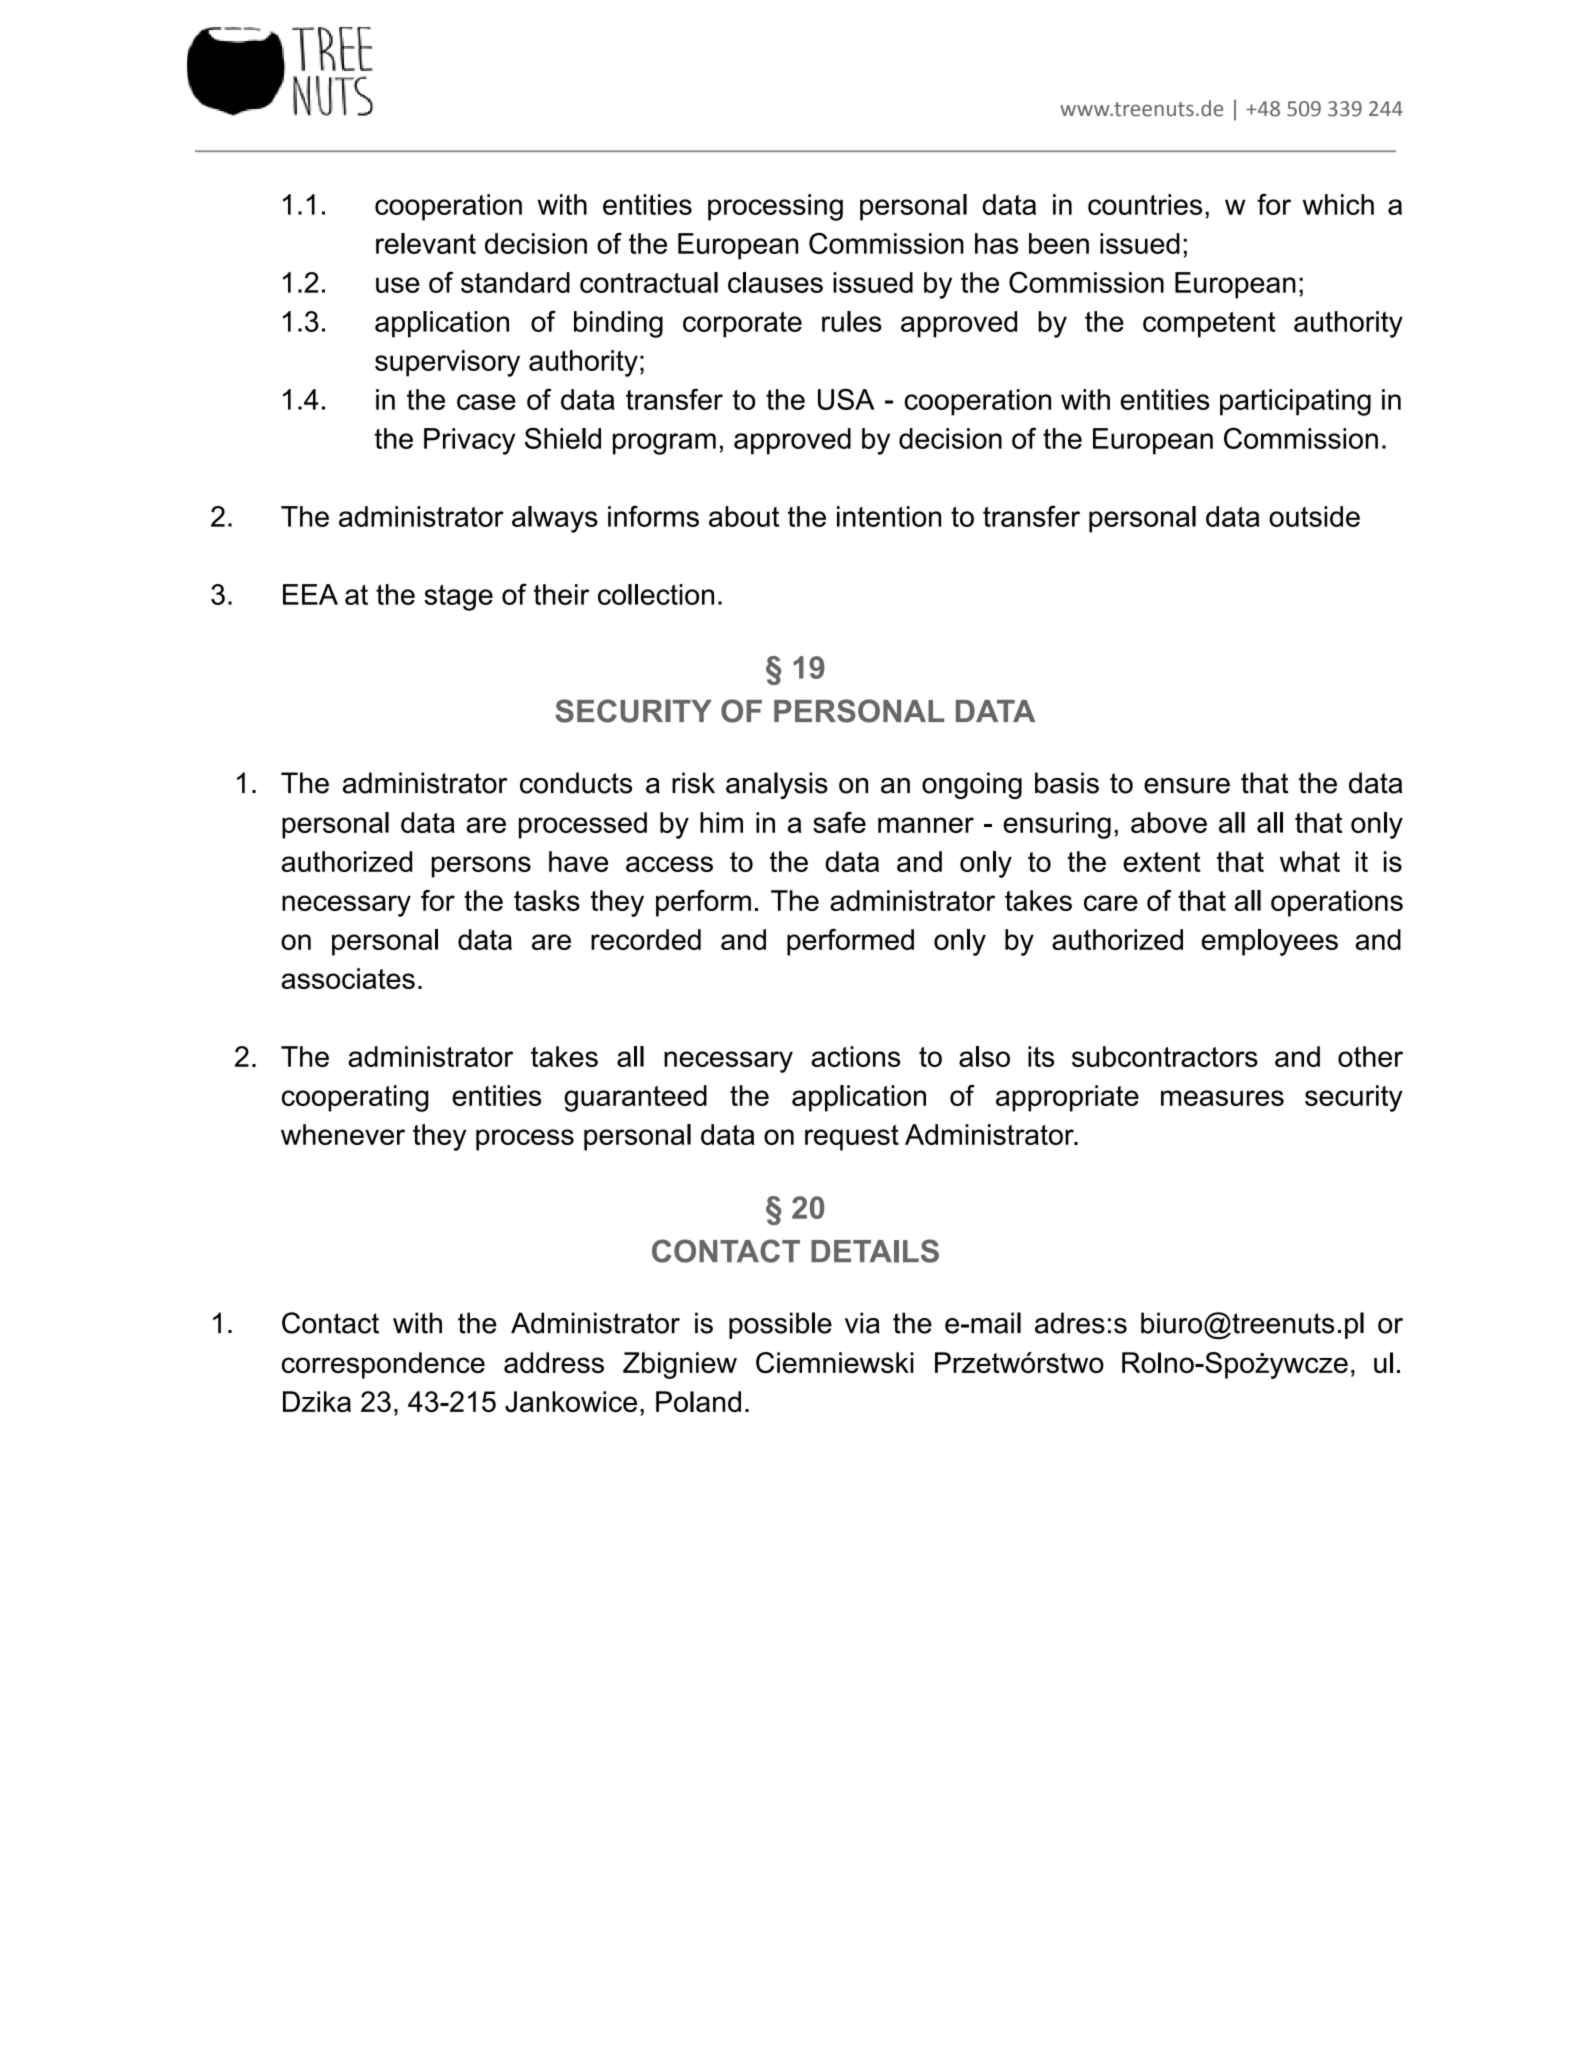 The width and height of the screenshot is (1591, 2059). What do you see at coordinates (862, 1323) in the screenshot?
I see `via` at bounding box center [862, 1323].
